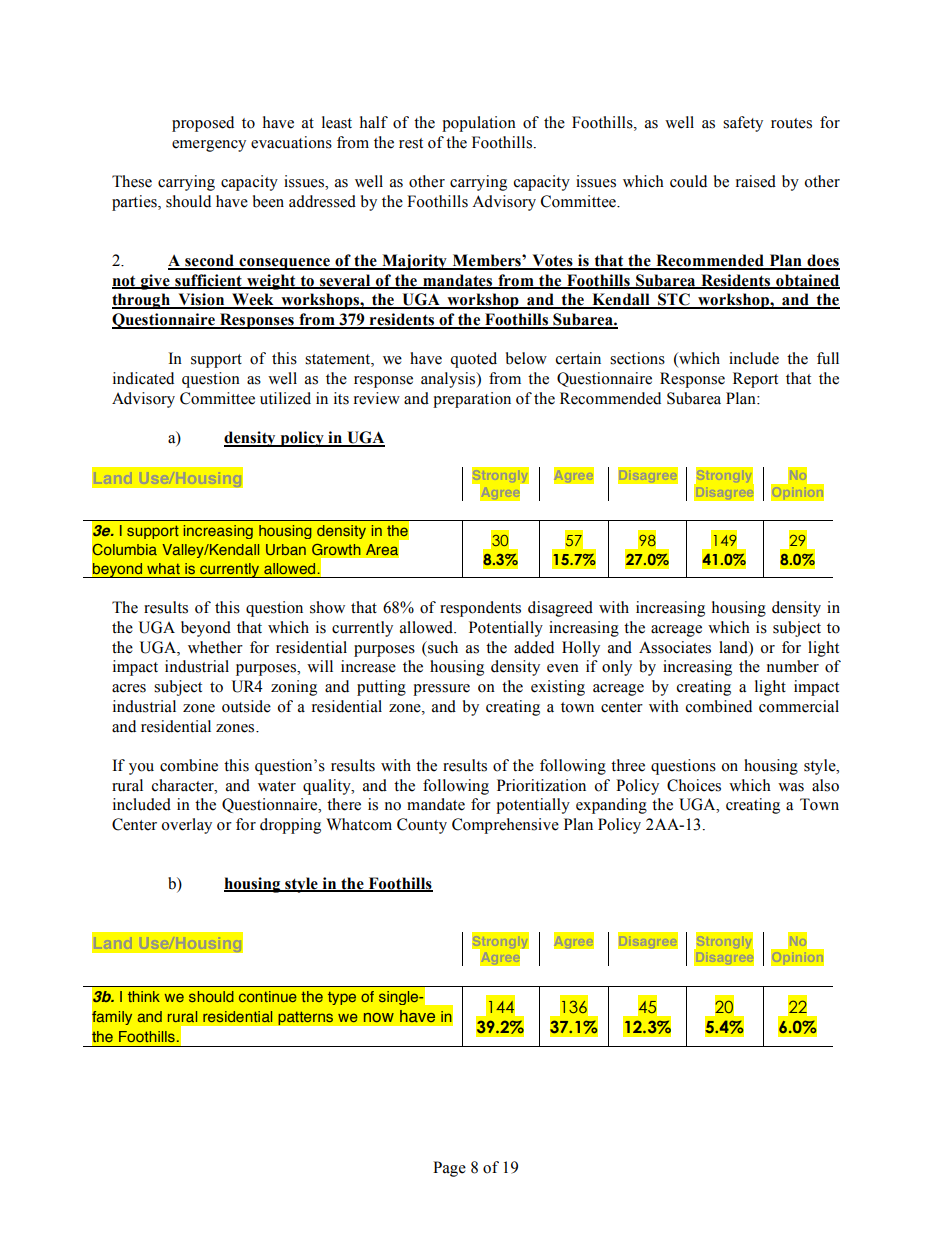 The image size is (952, 1233). I want to click on number, so click(793, 666).
